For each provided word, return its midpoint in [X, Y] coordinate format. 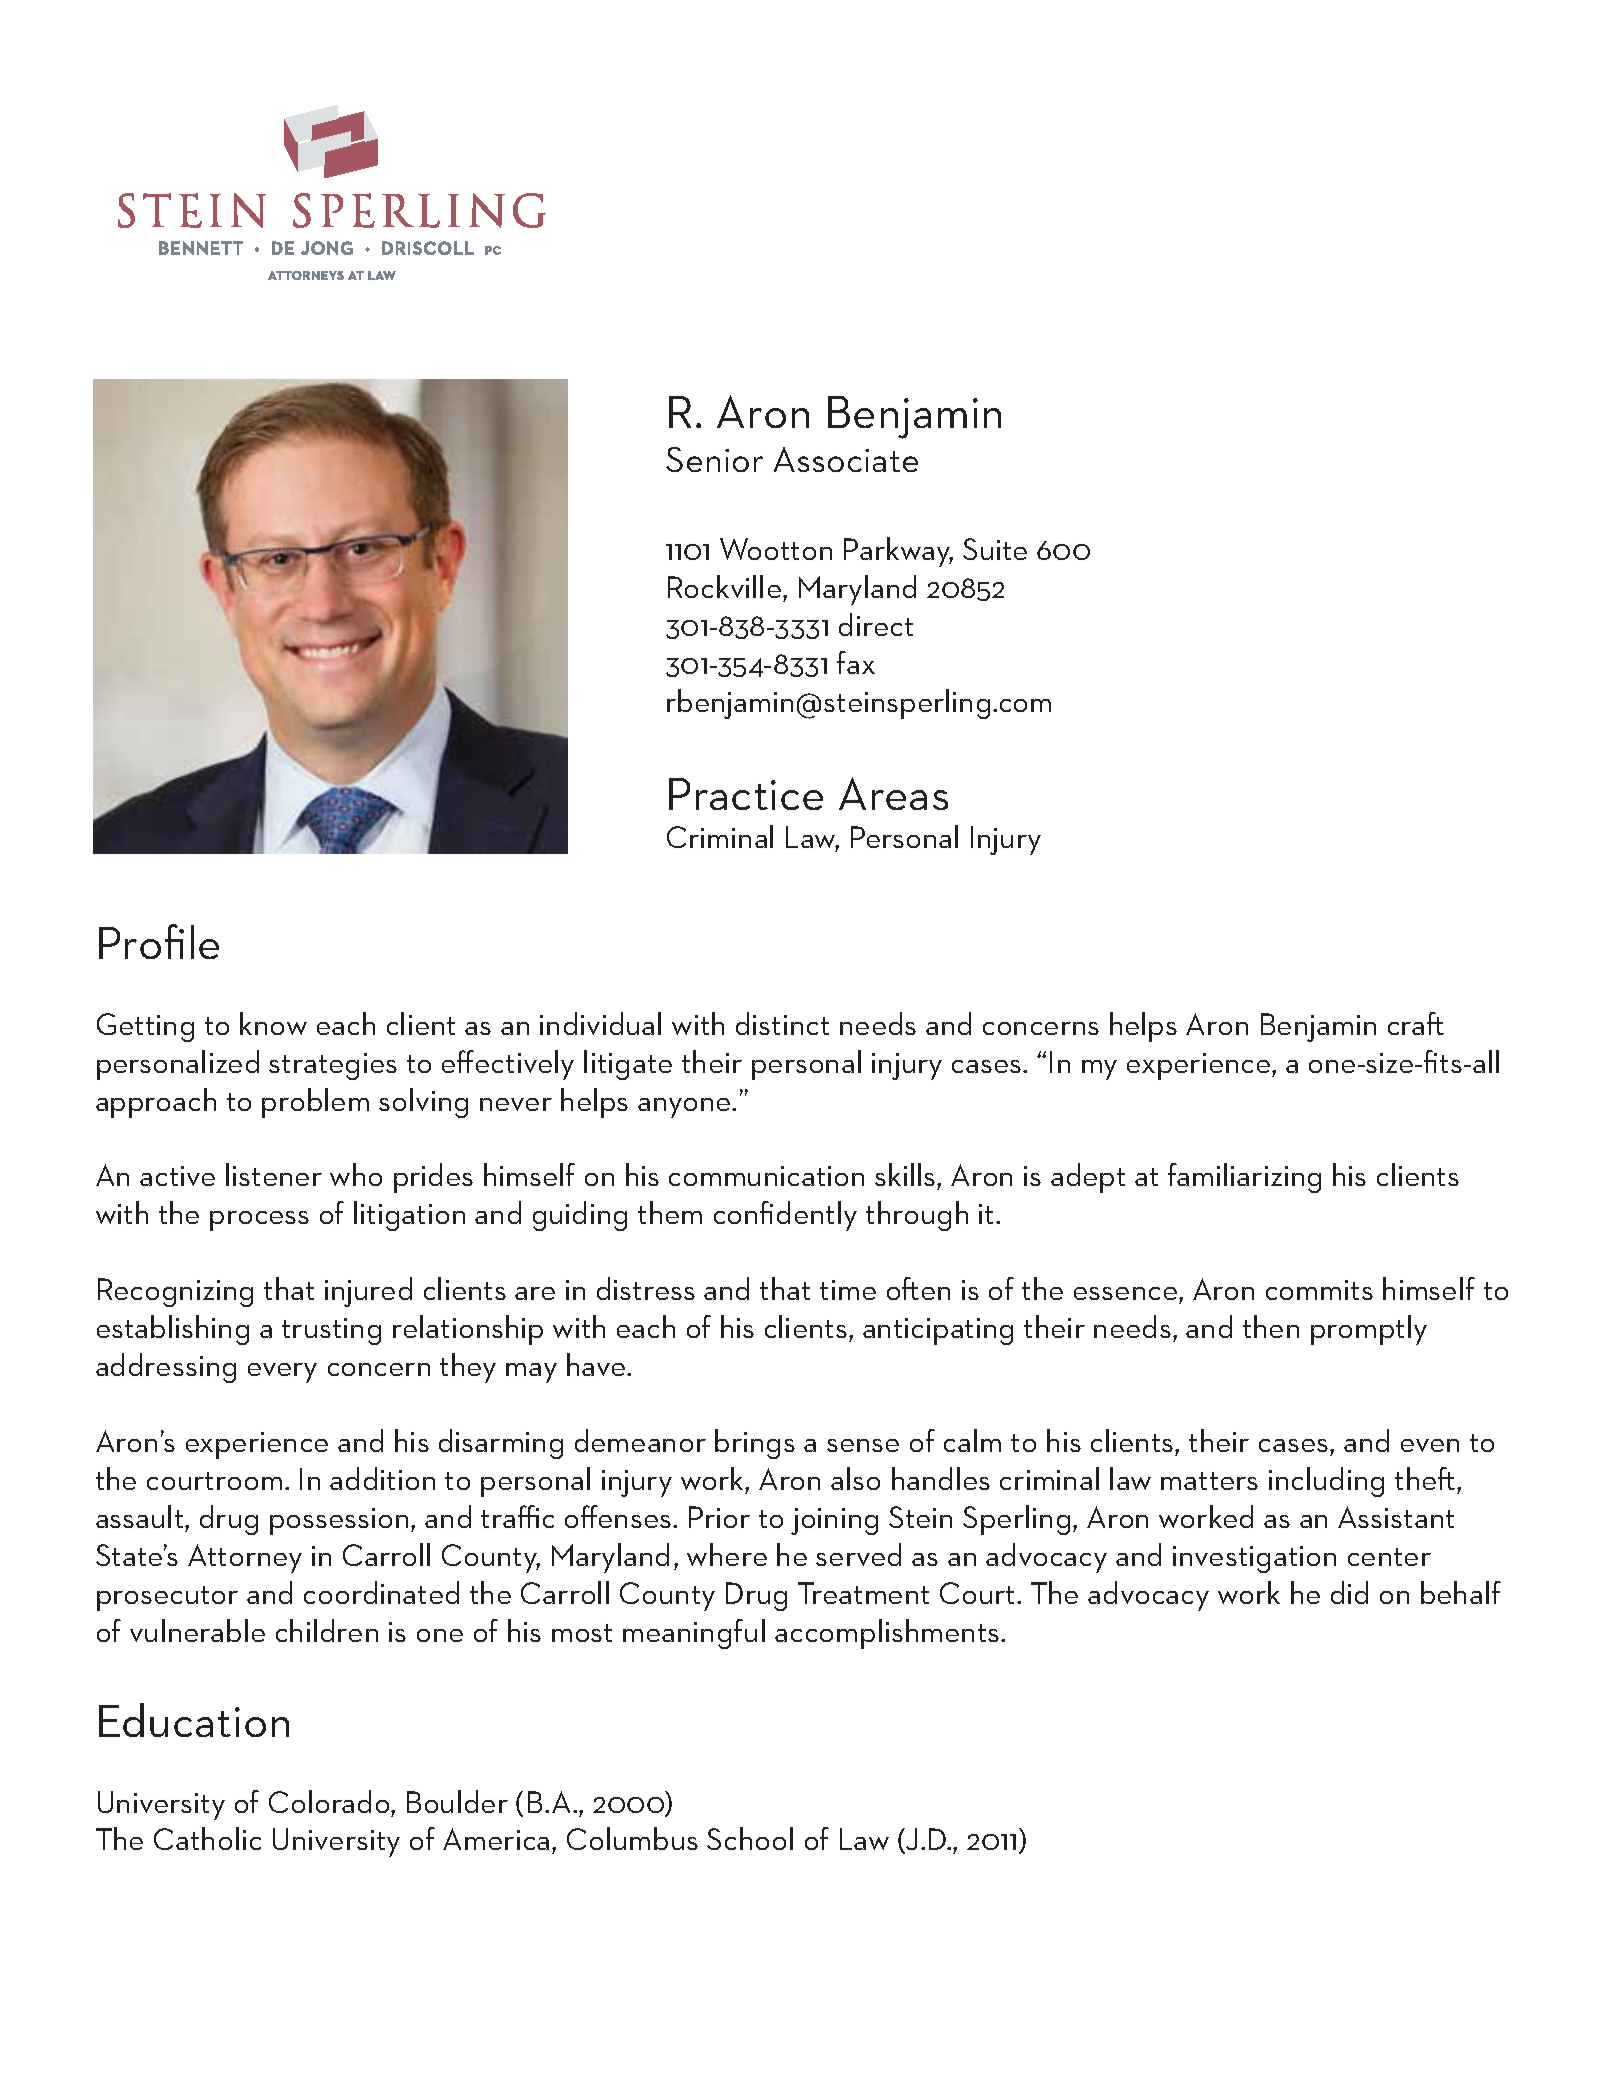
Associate [846, 459]
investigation [1254, 1559]
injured [368, 1292]
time [848, 1290]
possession [339, 1521]
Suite [995, 549]
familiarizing [1244, 1178]
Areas [893, 793]
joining [834, 1521]
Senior [714, 459]
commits [1319, 1290]
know [273, 1023]
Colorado [330, 1801]
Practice [746, 794]
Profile [159, 941]
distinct [782, 1023]
